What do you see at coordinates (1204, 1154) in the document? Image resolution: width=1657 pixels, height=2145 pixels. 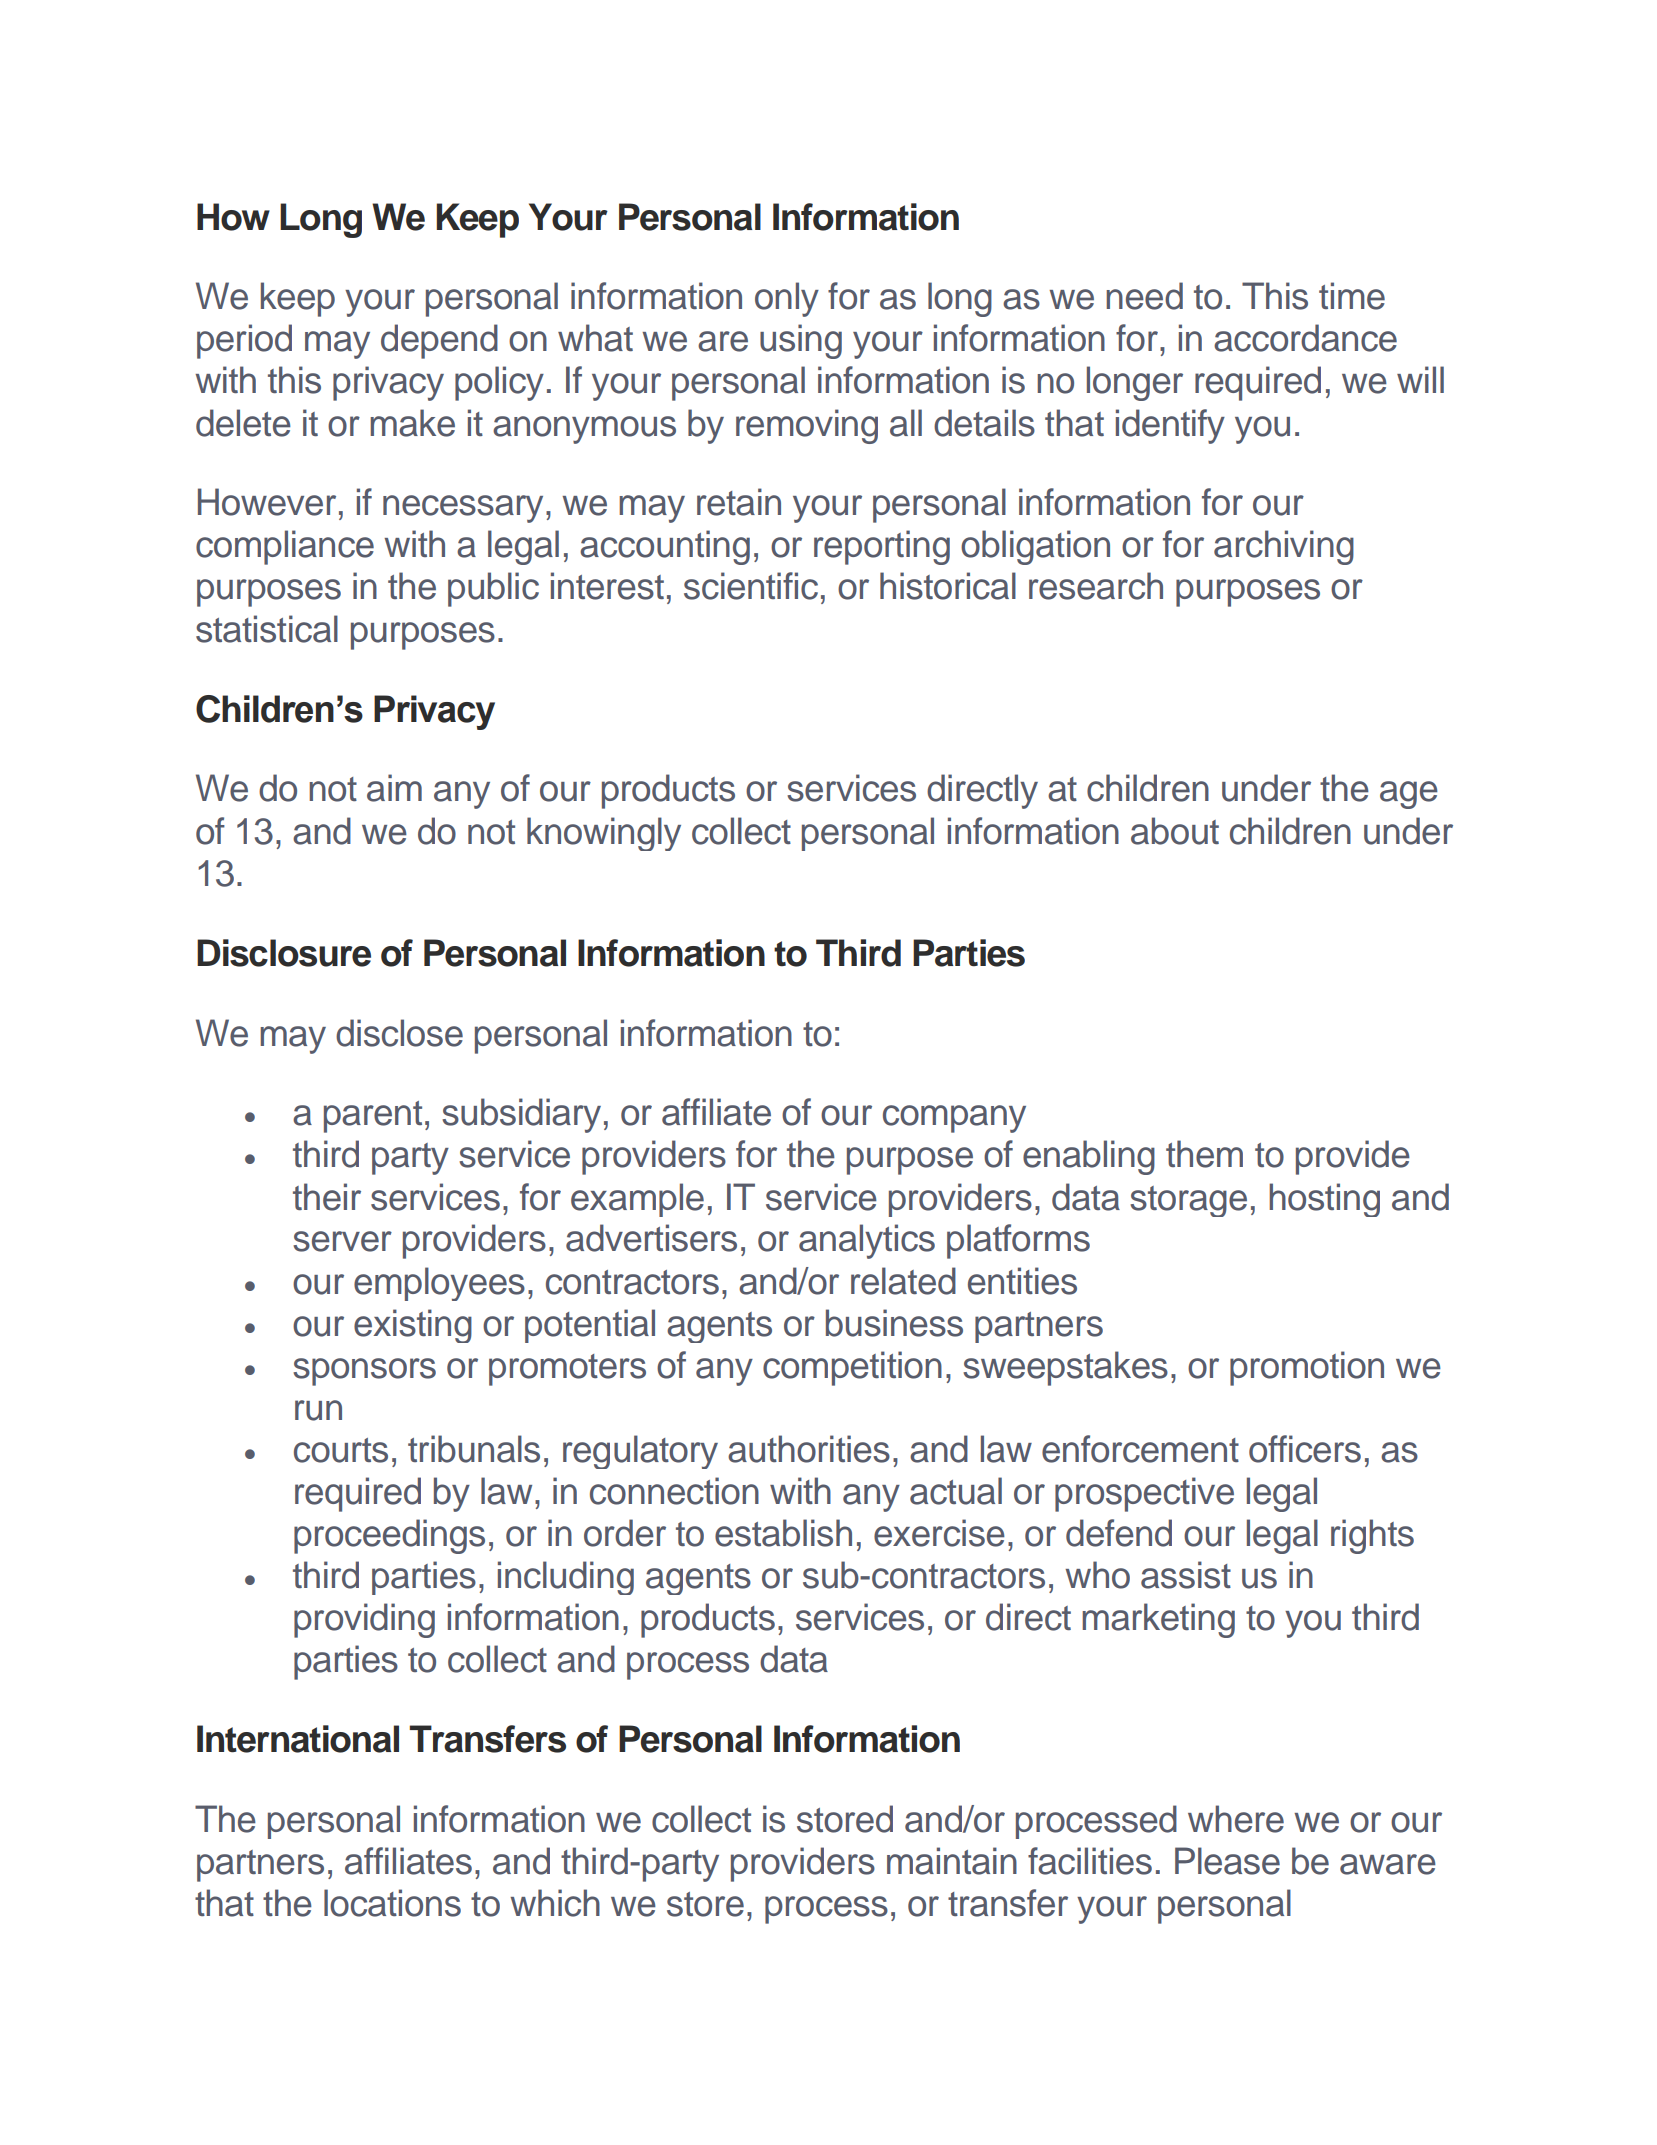 I see `them` at bounding box center [1204, 1154].
